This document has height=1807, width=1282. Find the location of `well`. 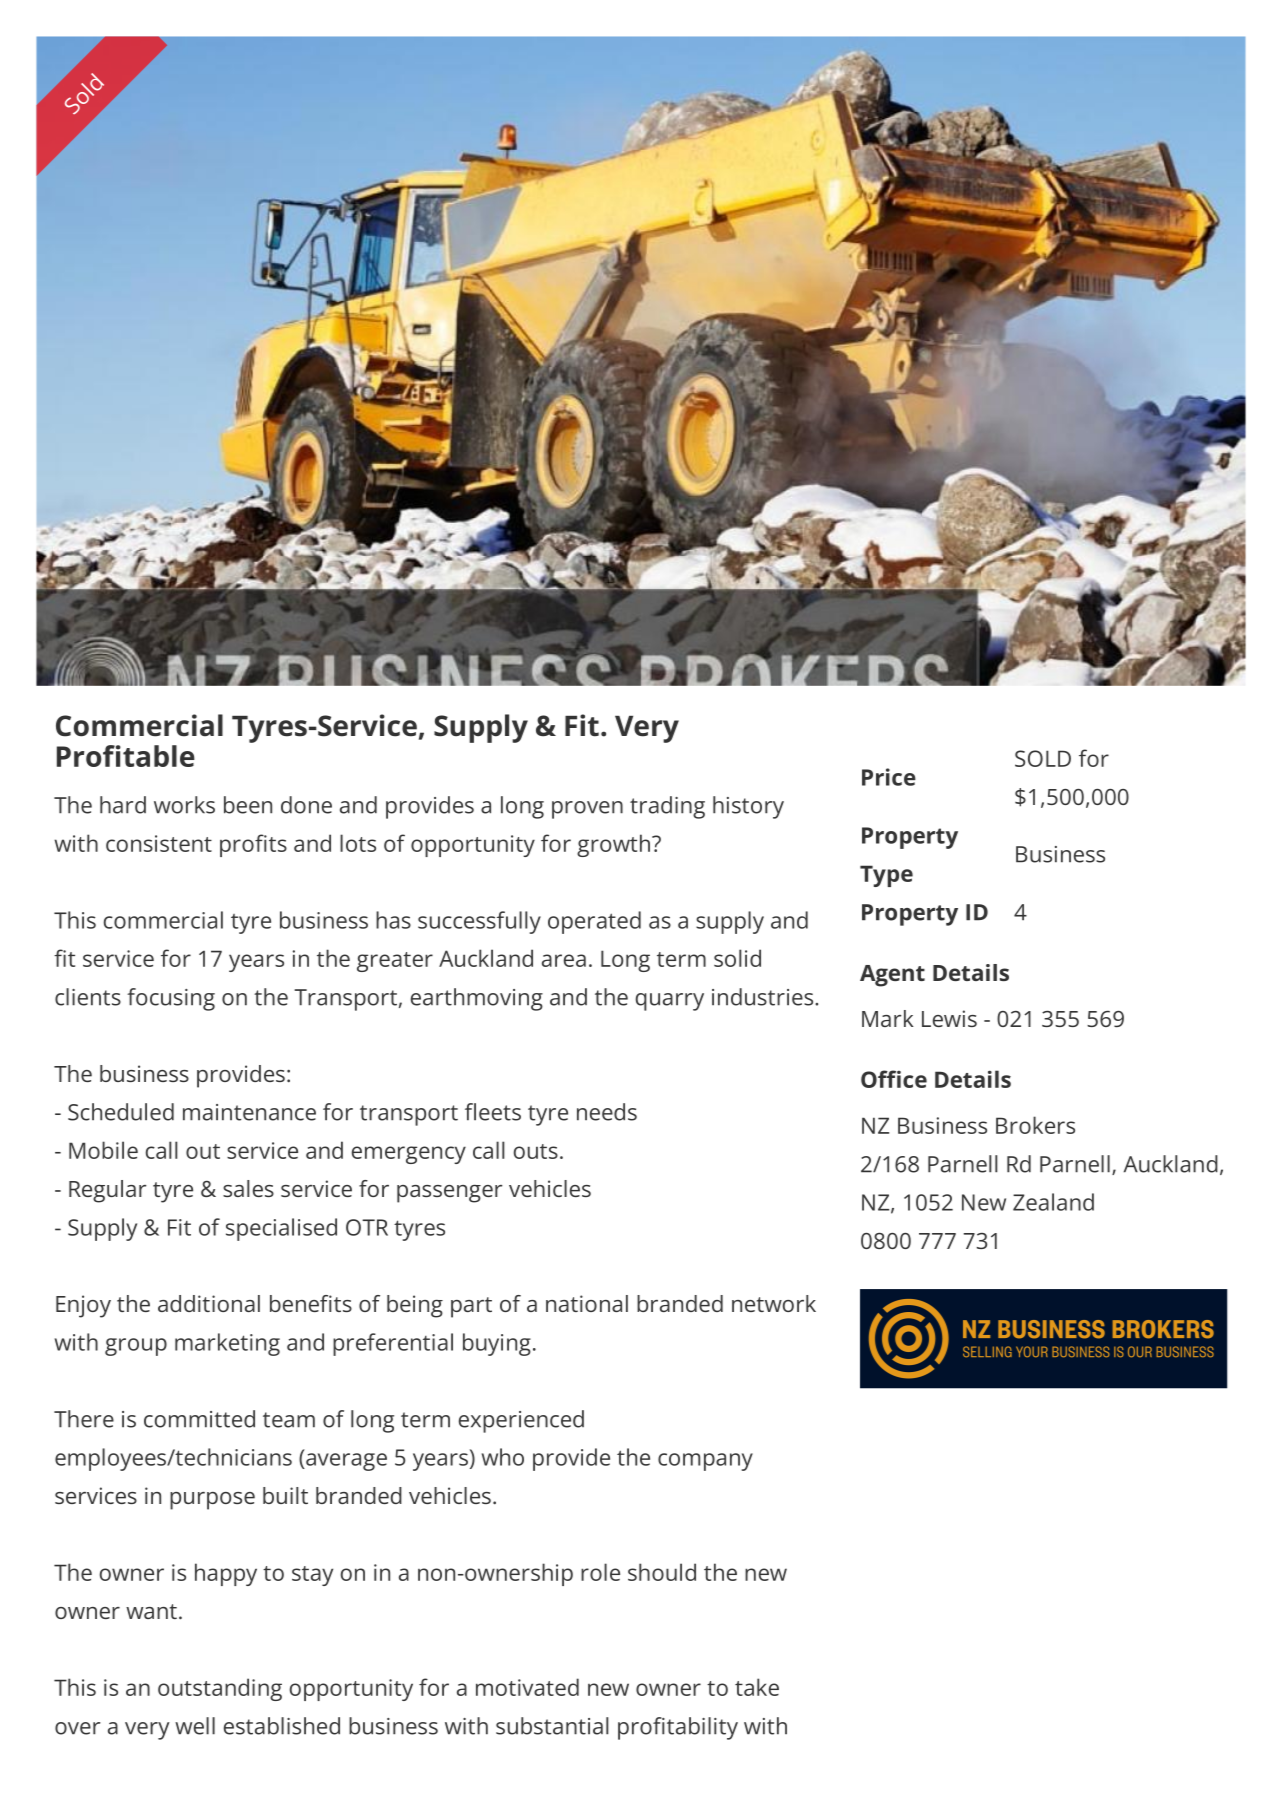

well is located at coordinates (195, 1726).
